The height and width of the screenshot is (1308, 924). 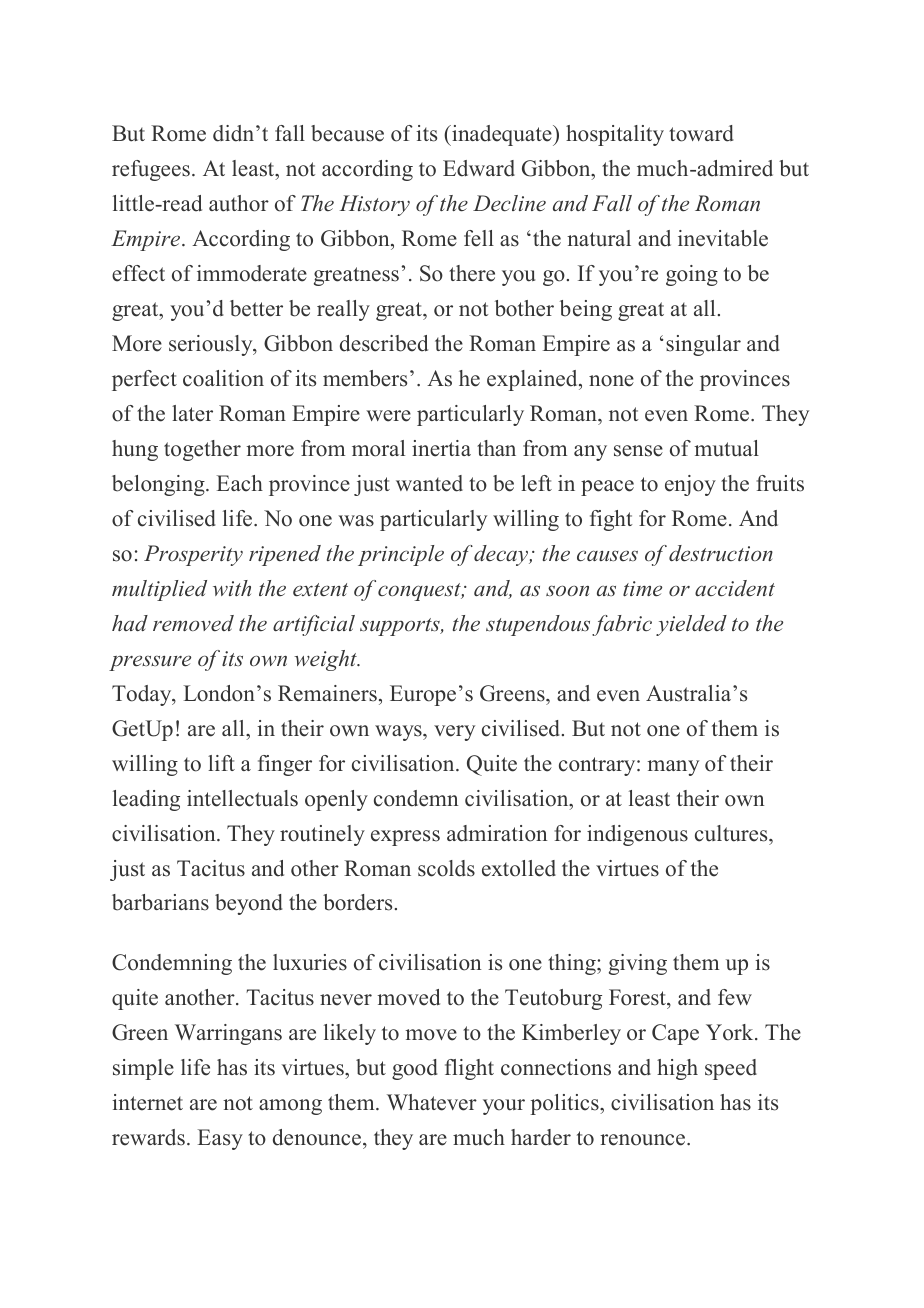 What do you see at coordinates (677, 1069) in the screenshot?
I see `high` at bounding box center [677, 1069].
